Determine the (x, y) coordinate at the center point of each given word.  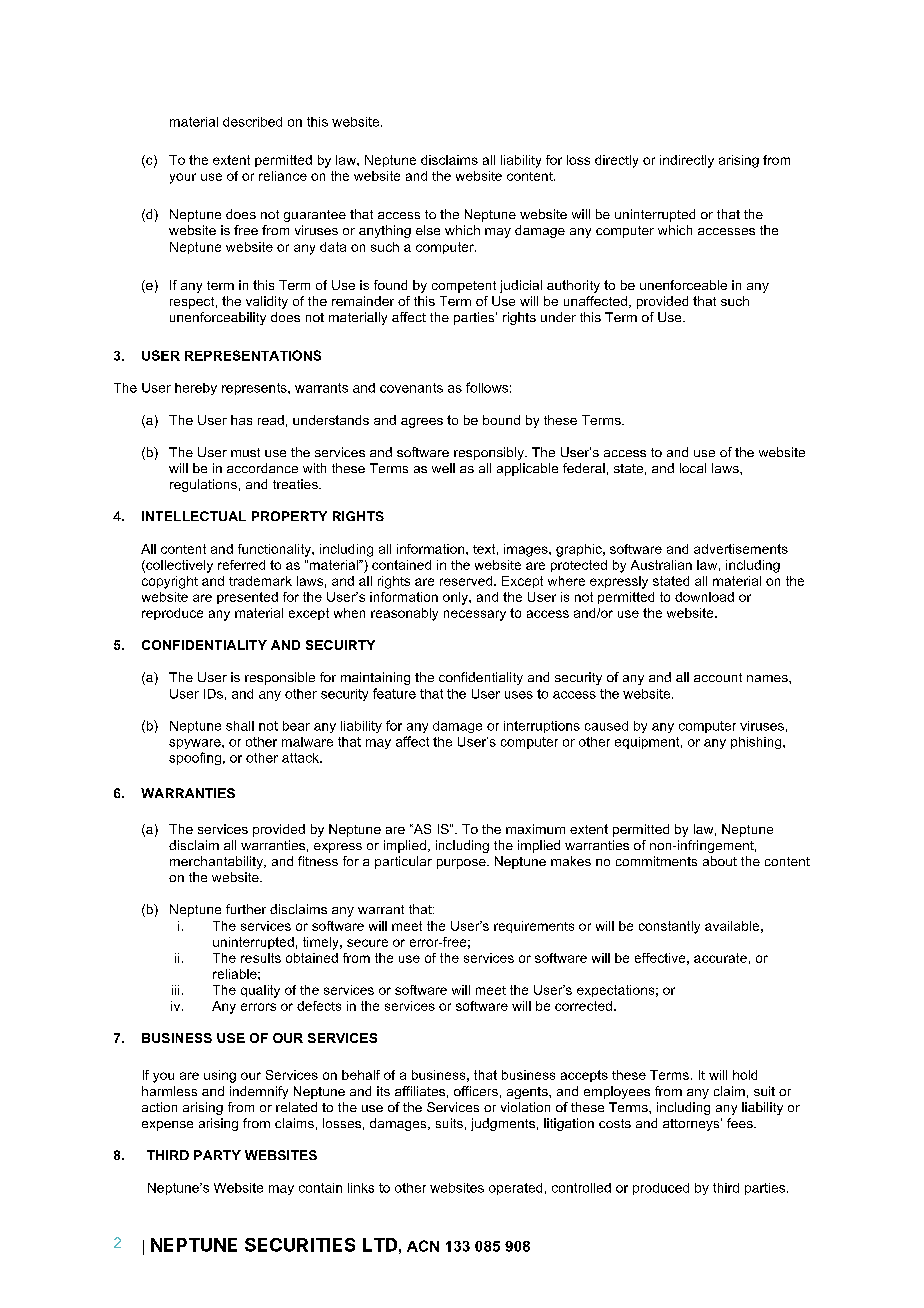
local (693, 468)
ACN (423, 1246)
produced (661, 1189)
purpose (462, 864)
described (252, 122)
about (720, 861)
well (443, 468)
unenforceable (683, 285)
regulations (203, 485)
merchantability (217, 862)
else (428, 230)
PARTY (217, 1155)
